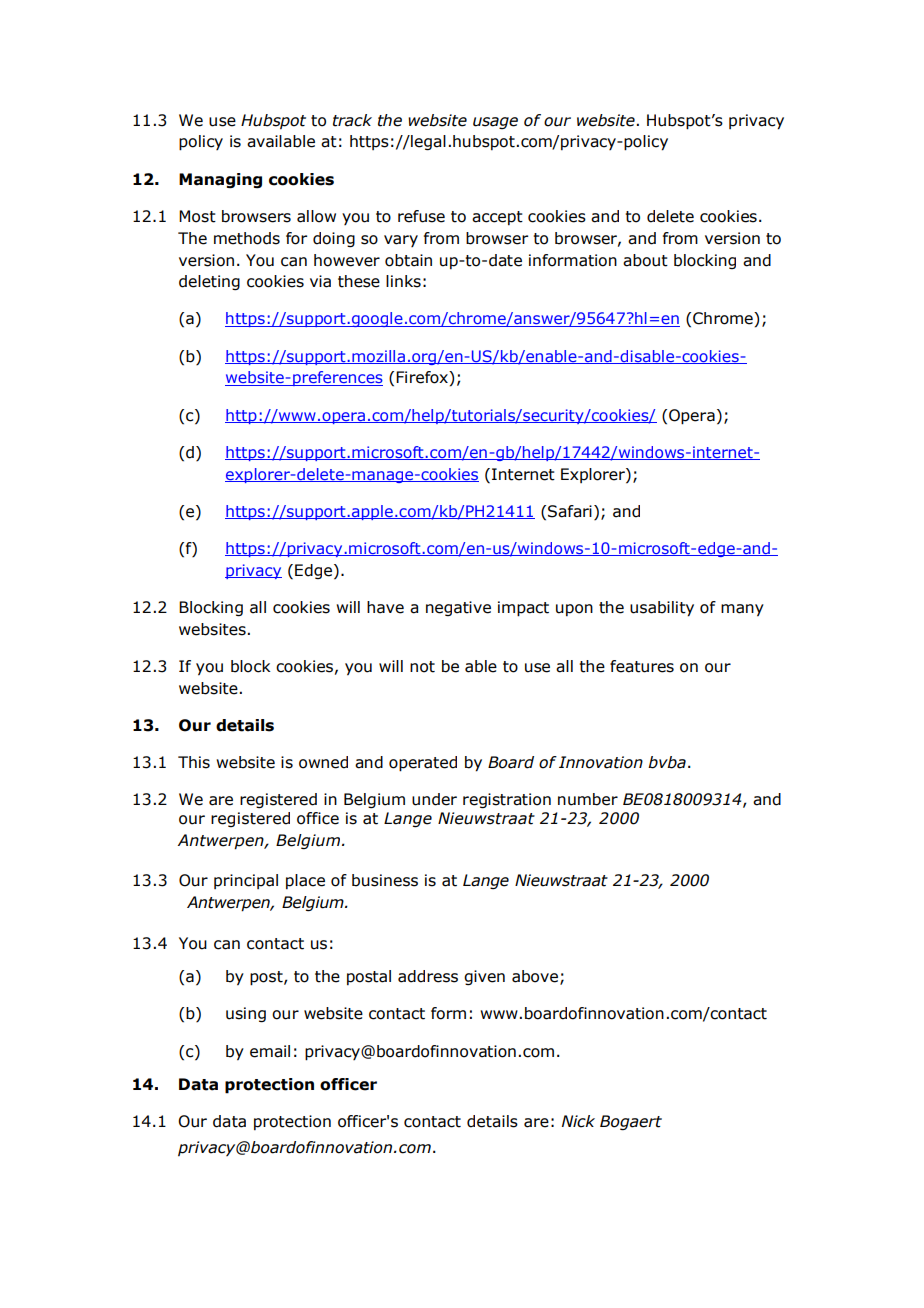 The image size is (924, 1308). I want to click on negative, so click(458, 608).
